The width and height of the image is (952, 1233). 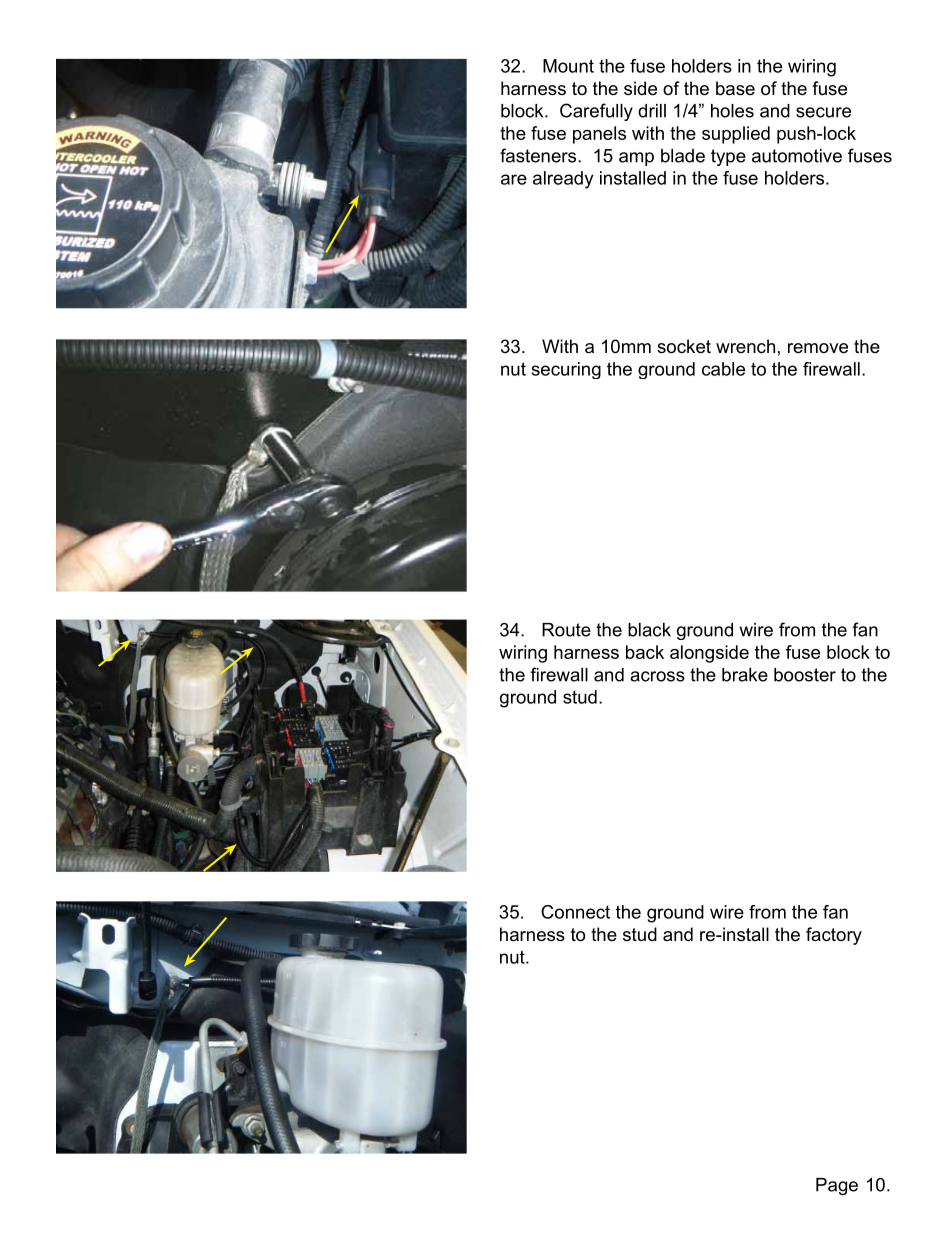 What do you see at coordinates (683, 156) in the image?
I see `blade` at bounding box center [683, 156].
